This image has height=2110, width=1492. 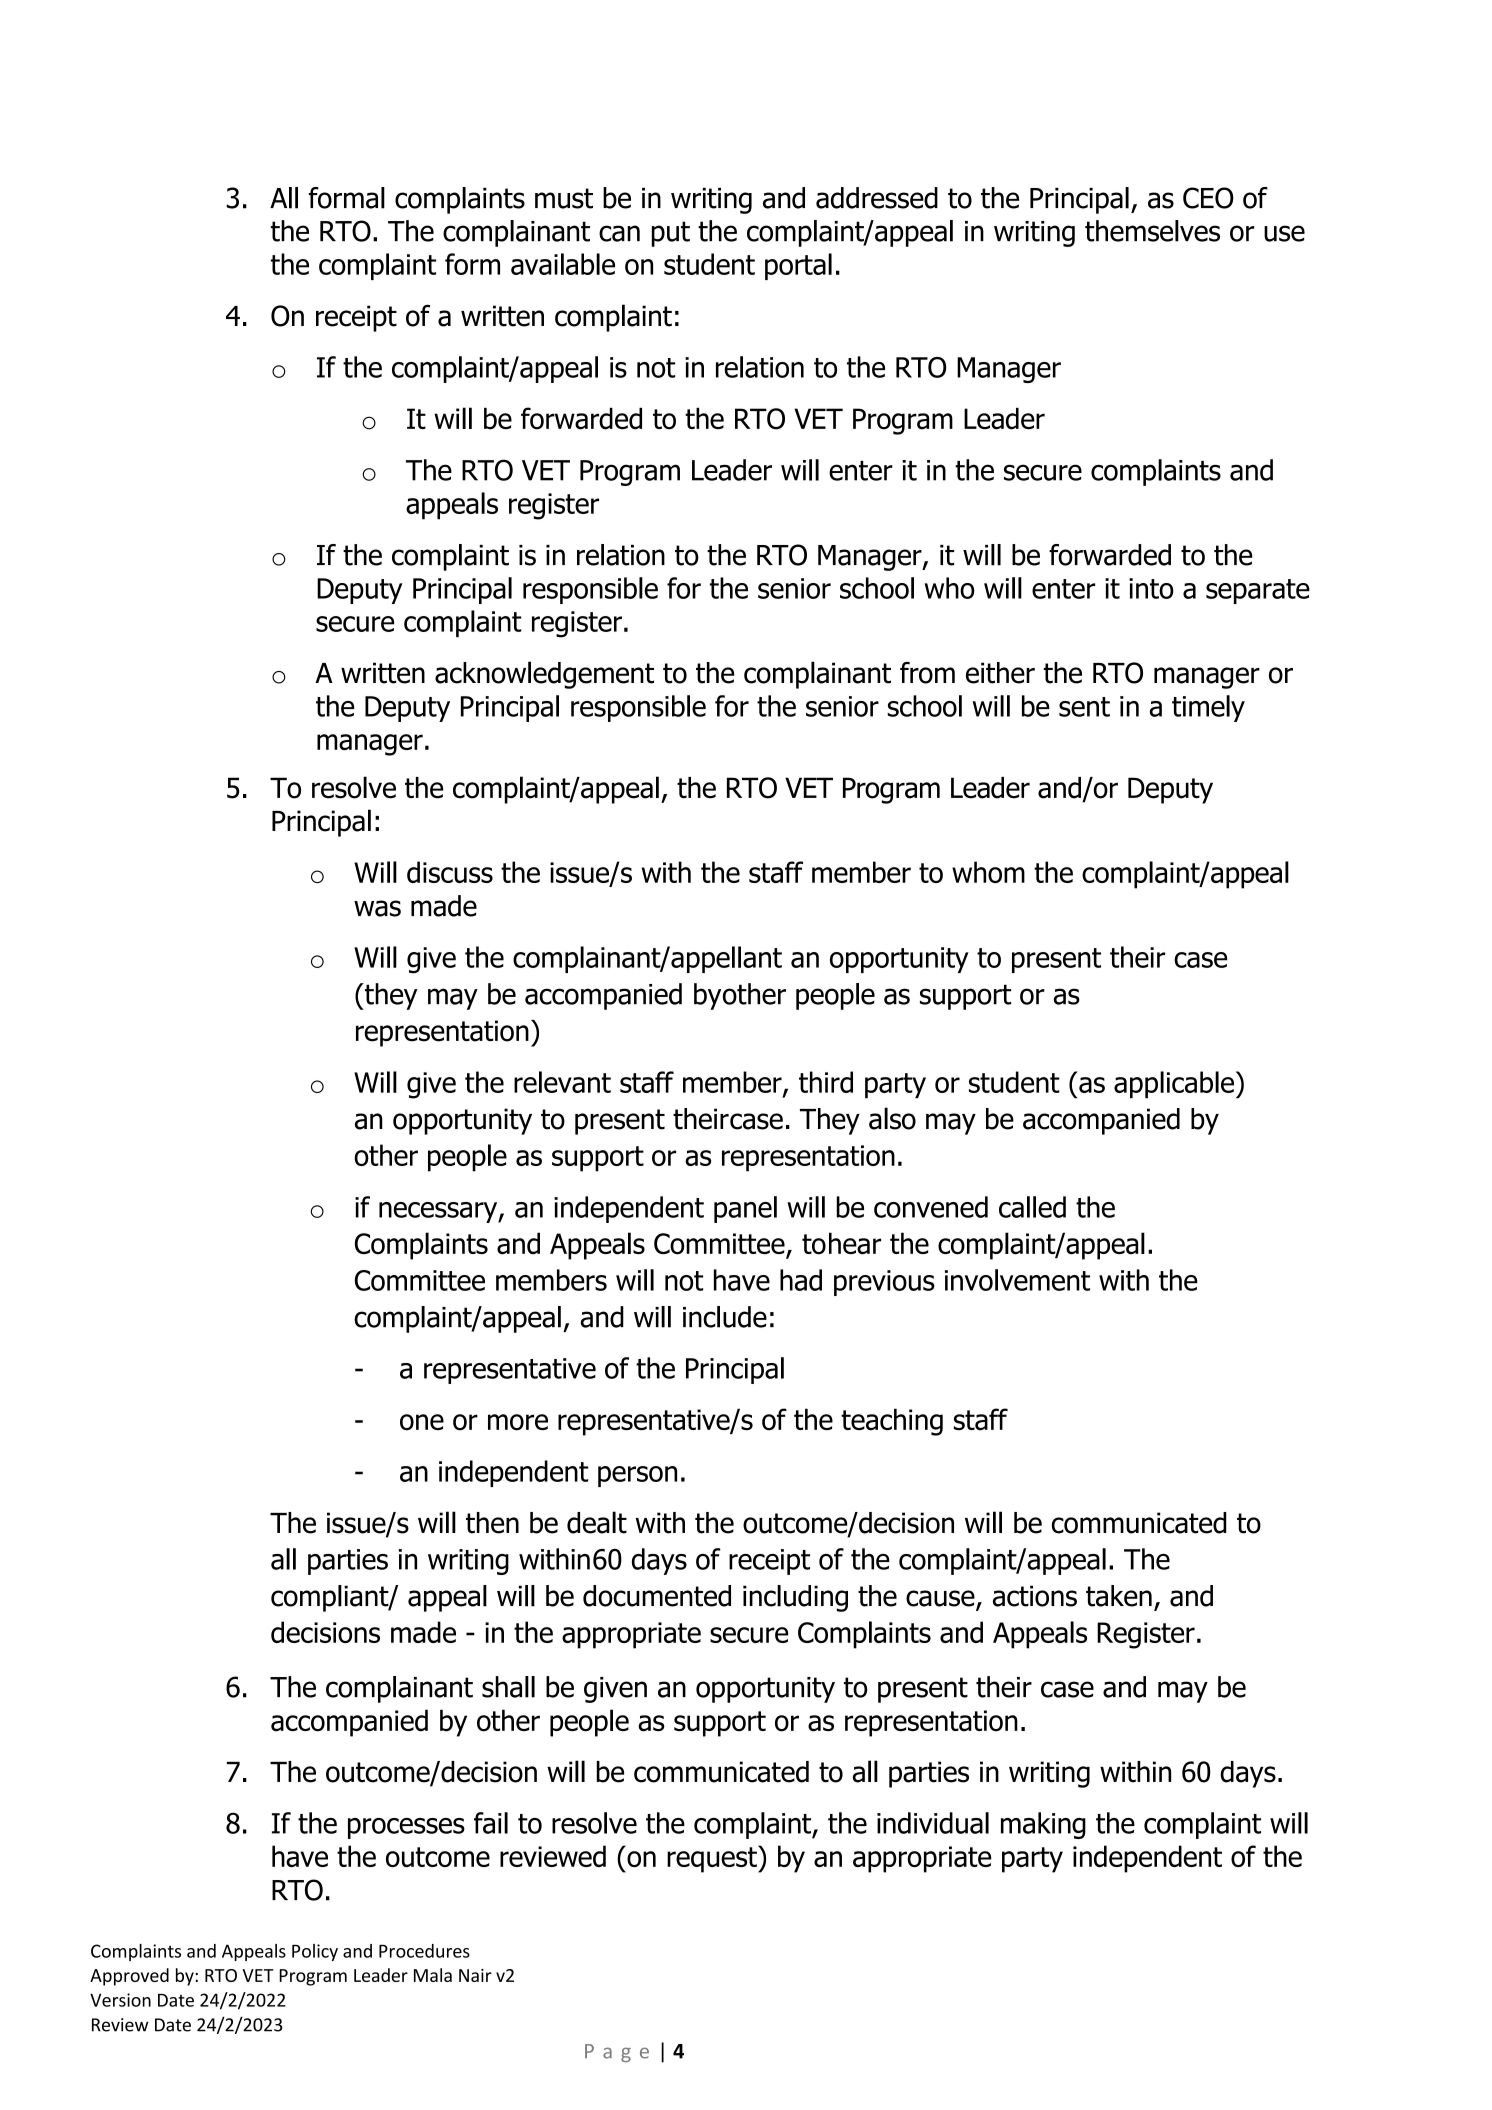 I want to click on was, so click(x=377, y=908).
